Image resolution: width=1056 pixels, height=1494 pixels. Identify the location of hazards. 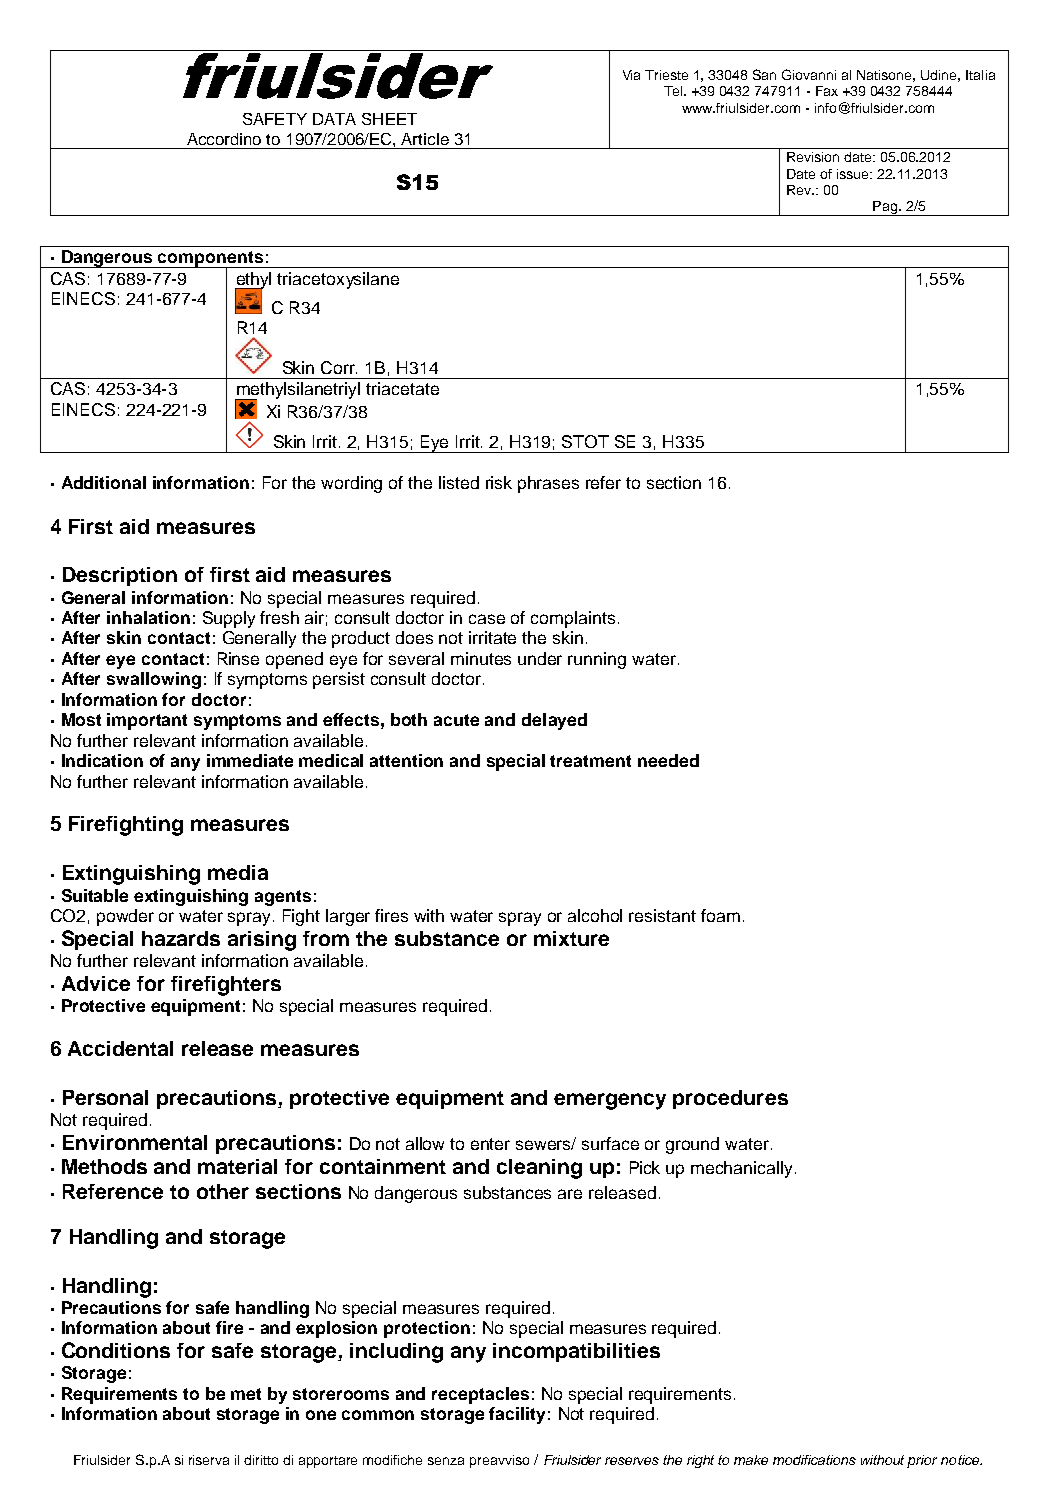
(181, 938).
